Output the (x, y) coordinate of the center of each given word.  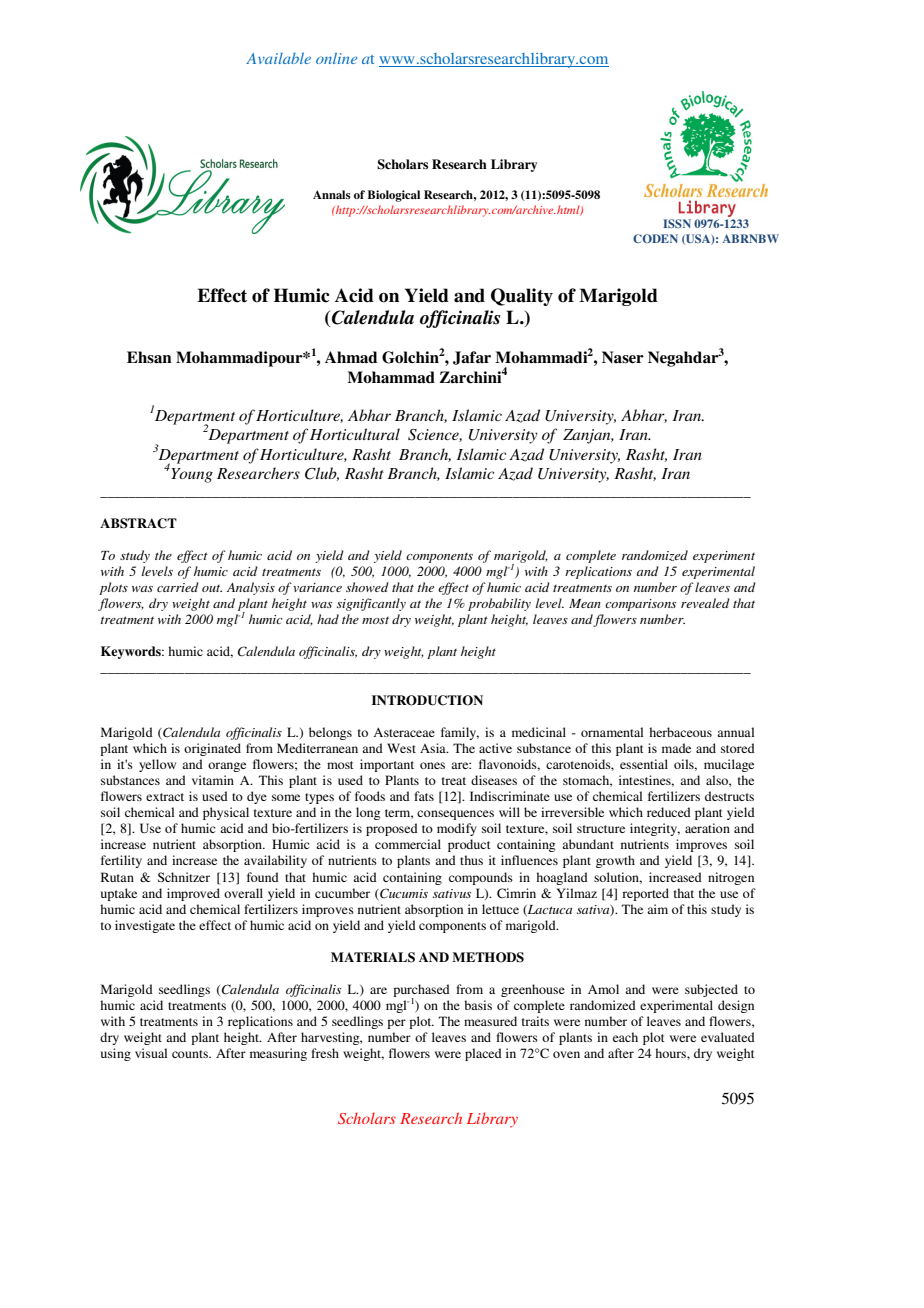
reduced (669, 812)
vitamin (213, 780)
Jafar (472, 358)
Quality (522, 297)
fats (424, 796)
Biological (393, 196)
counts (191, 1054)
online (336, 58)
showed (367, 587)
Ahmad (351, 357)
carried (178, 587)
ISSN (677, 223)
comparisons (640, 605)
